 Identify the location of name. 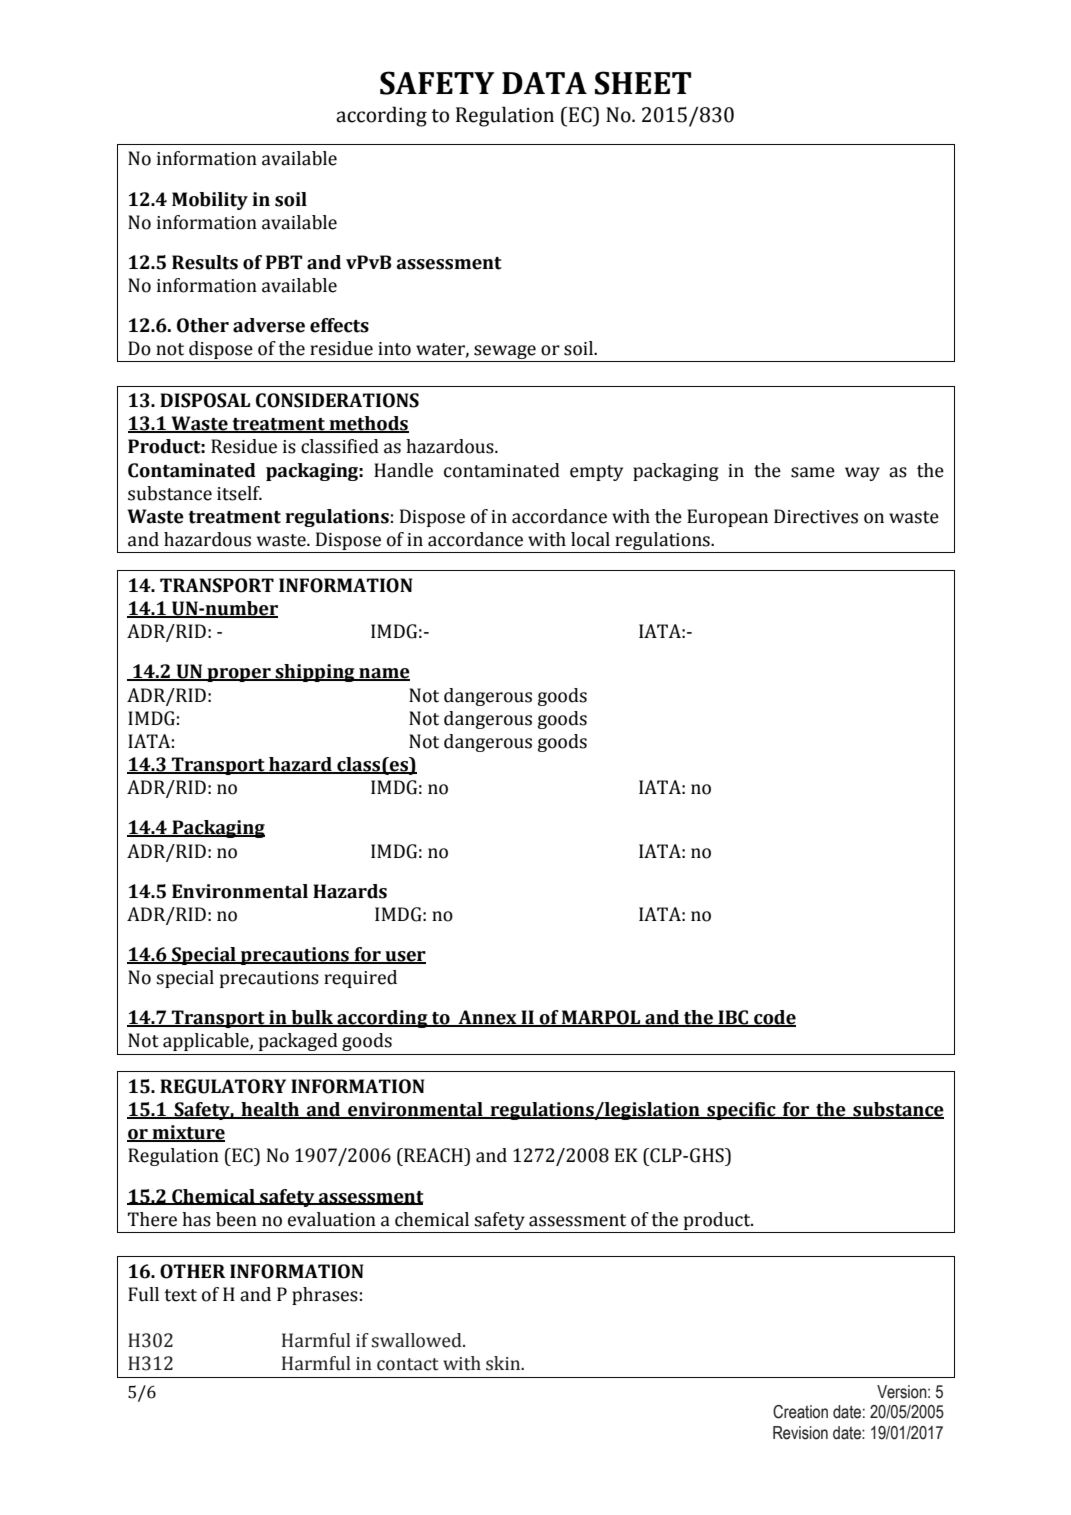
(383, 674).
